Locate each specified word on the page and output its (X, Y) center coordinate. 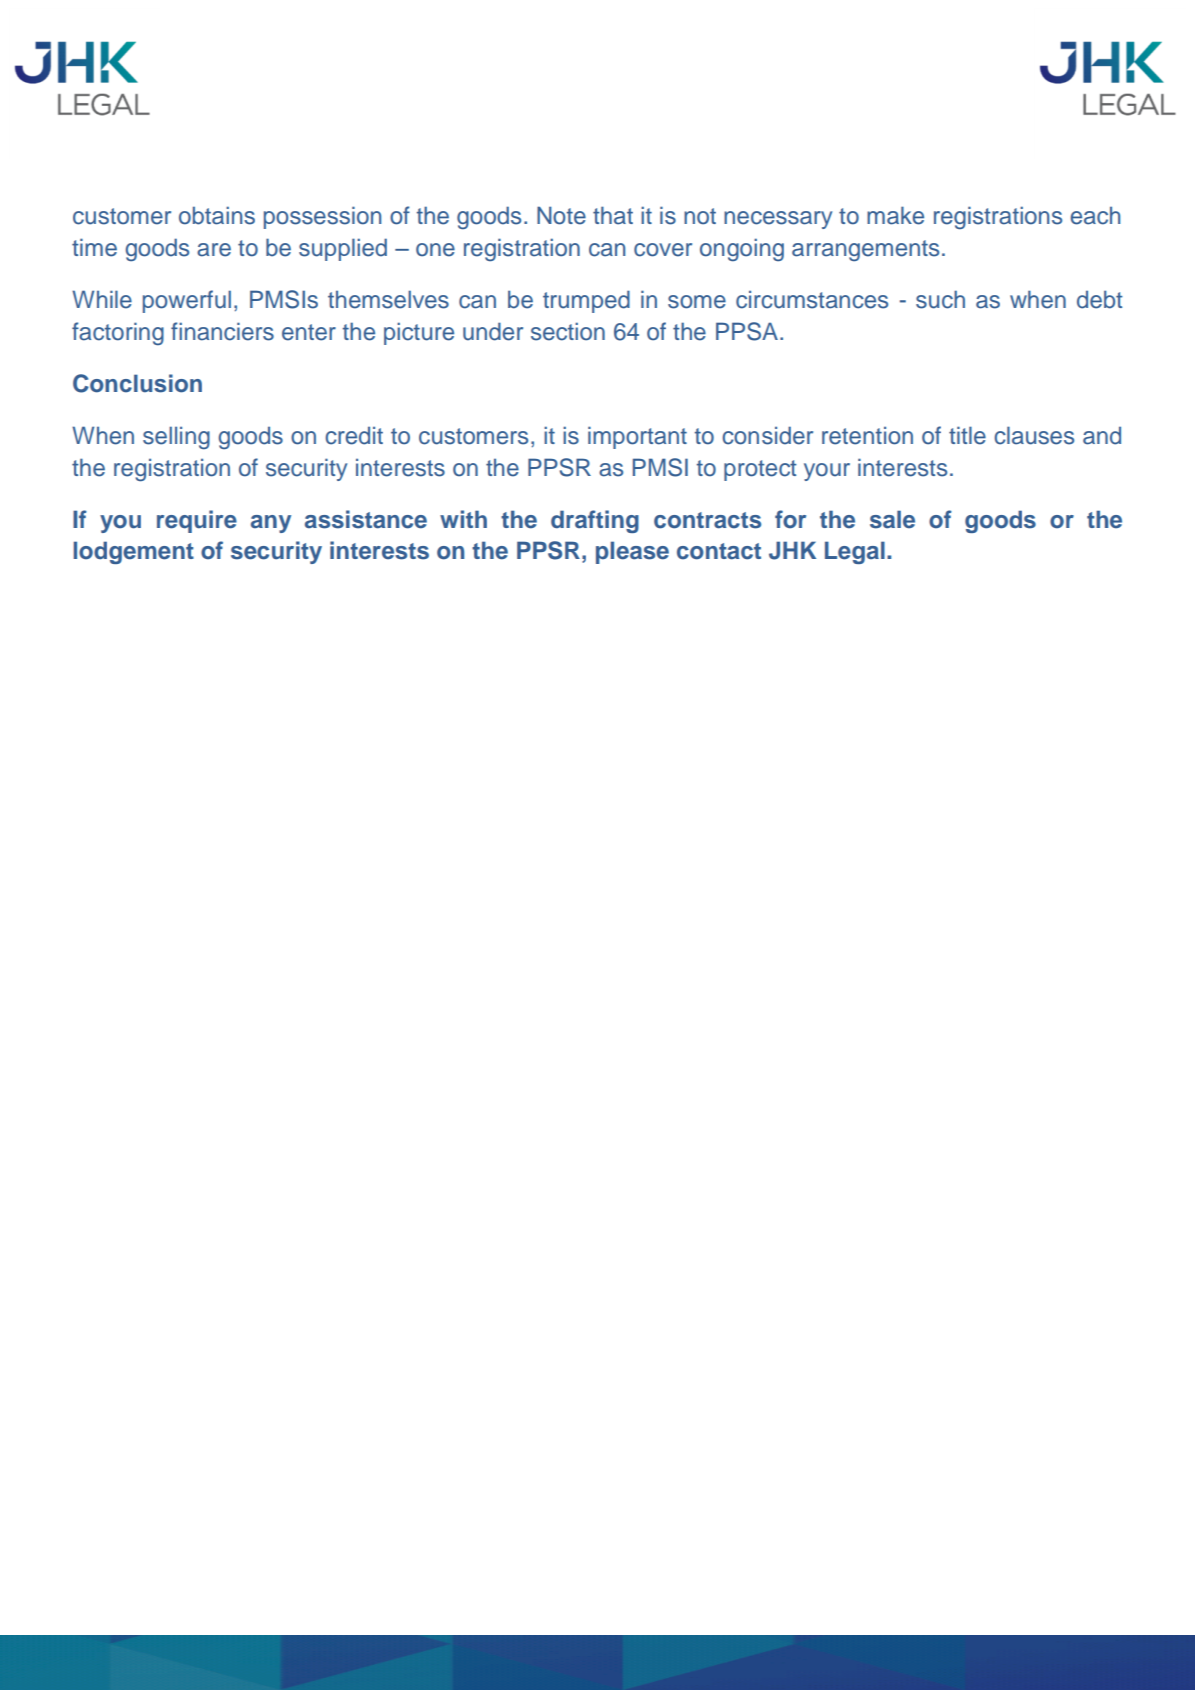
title (967, 435)
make (895, 215)
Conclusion (137, 383)
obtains (217, 215)
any (271, 524)
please (632, 552)
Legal (855, 552)
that (613, 215)
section (568, 331)
